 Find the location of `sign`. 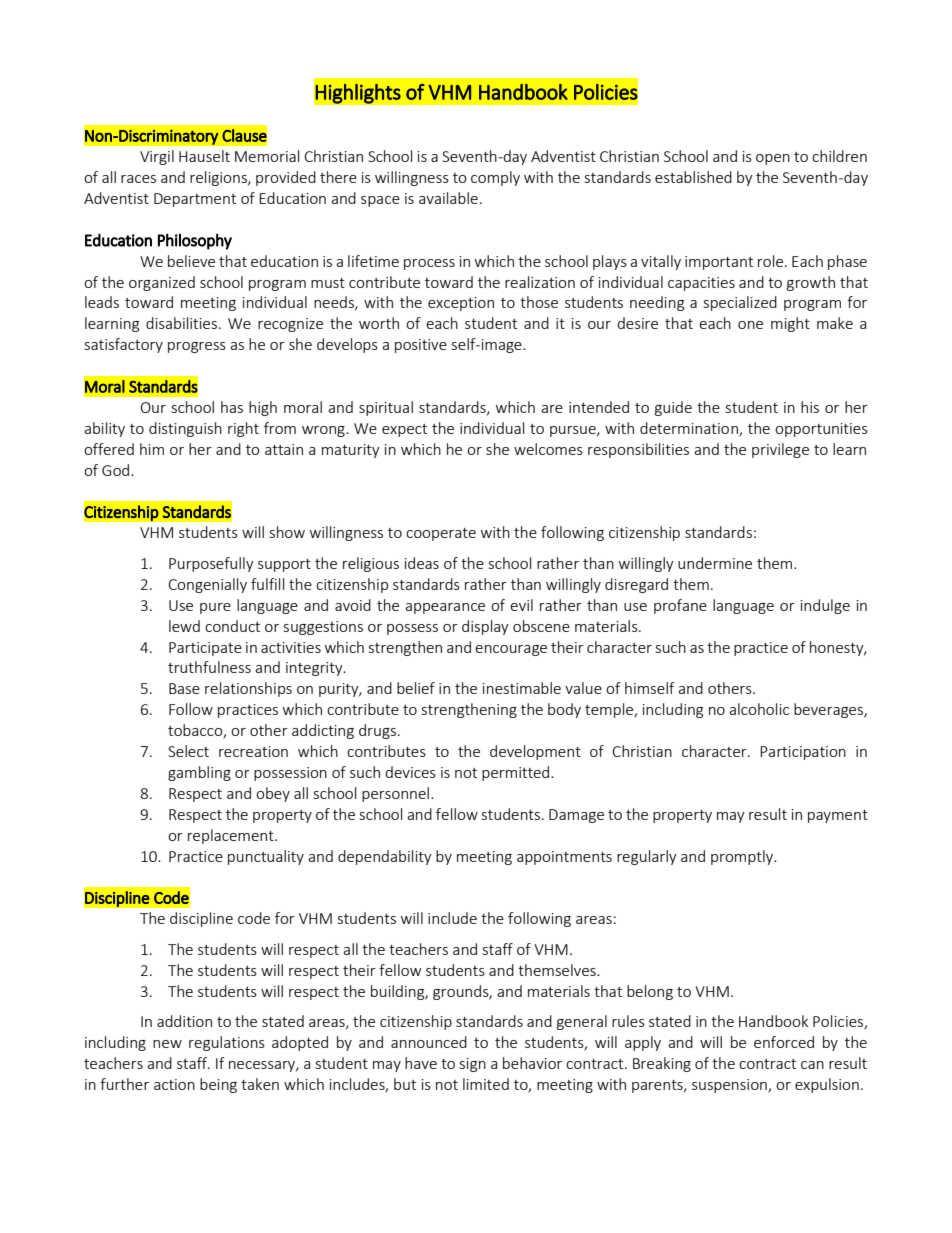

sign is located at coordinates (473, 1065).
